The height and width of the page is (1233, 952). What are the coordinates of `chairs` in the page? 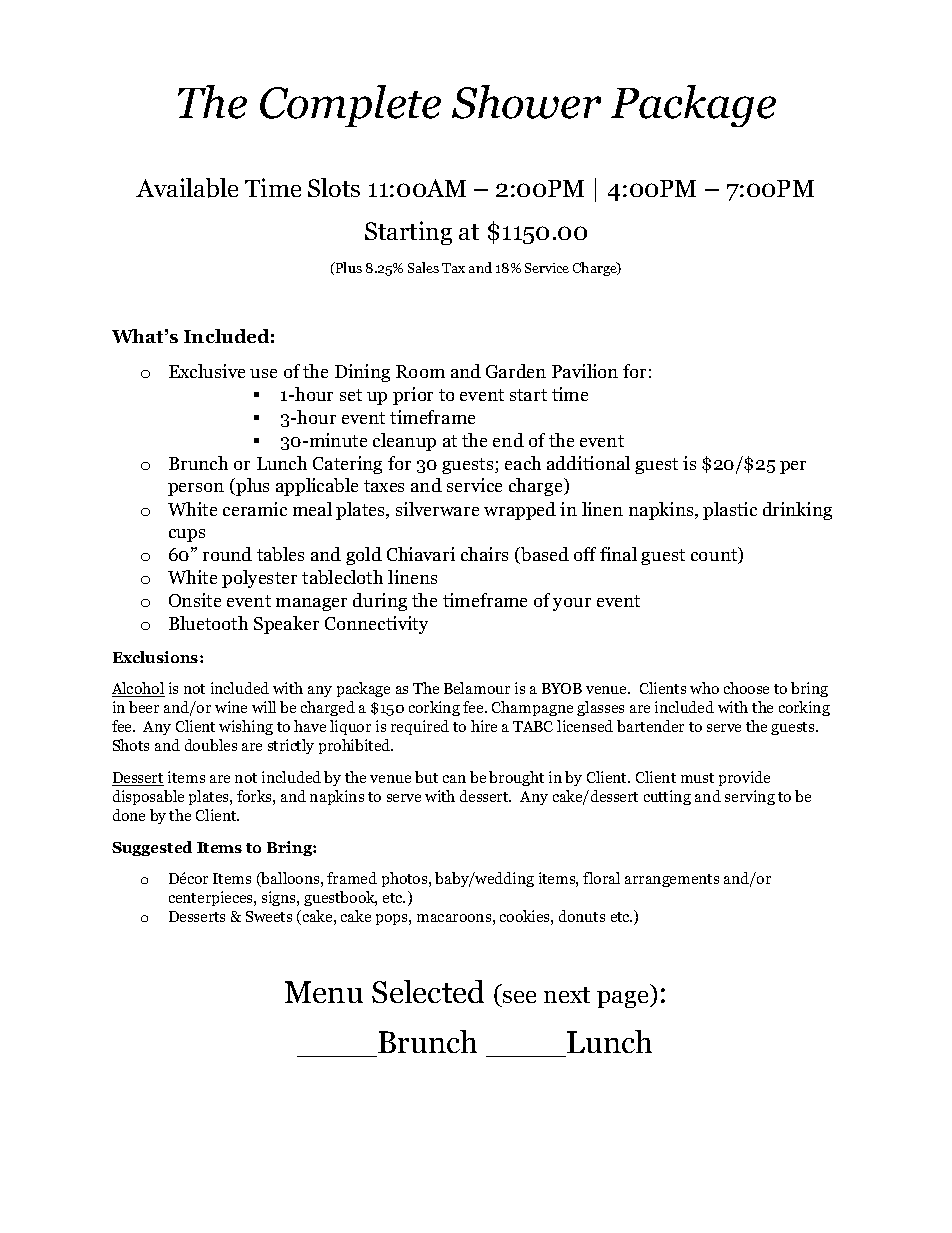 It's located at (484, 554).
